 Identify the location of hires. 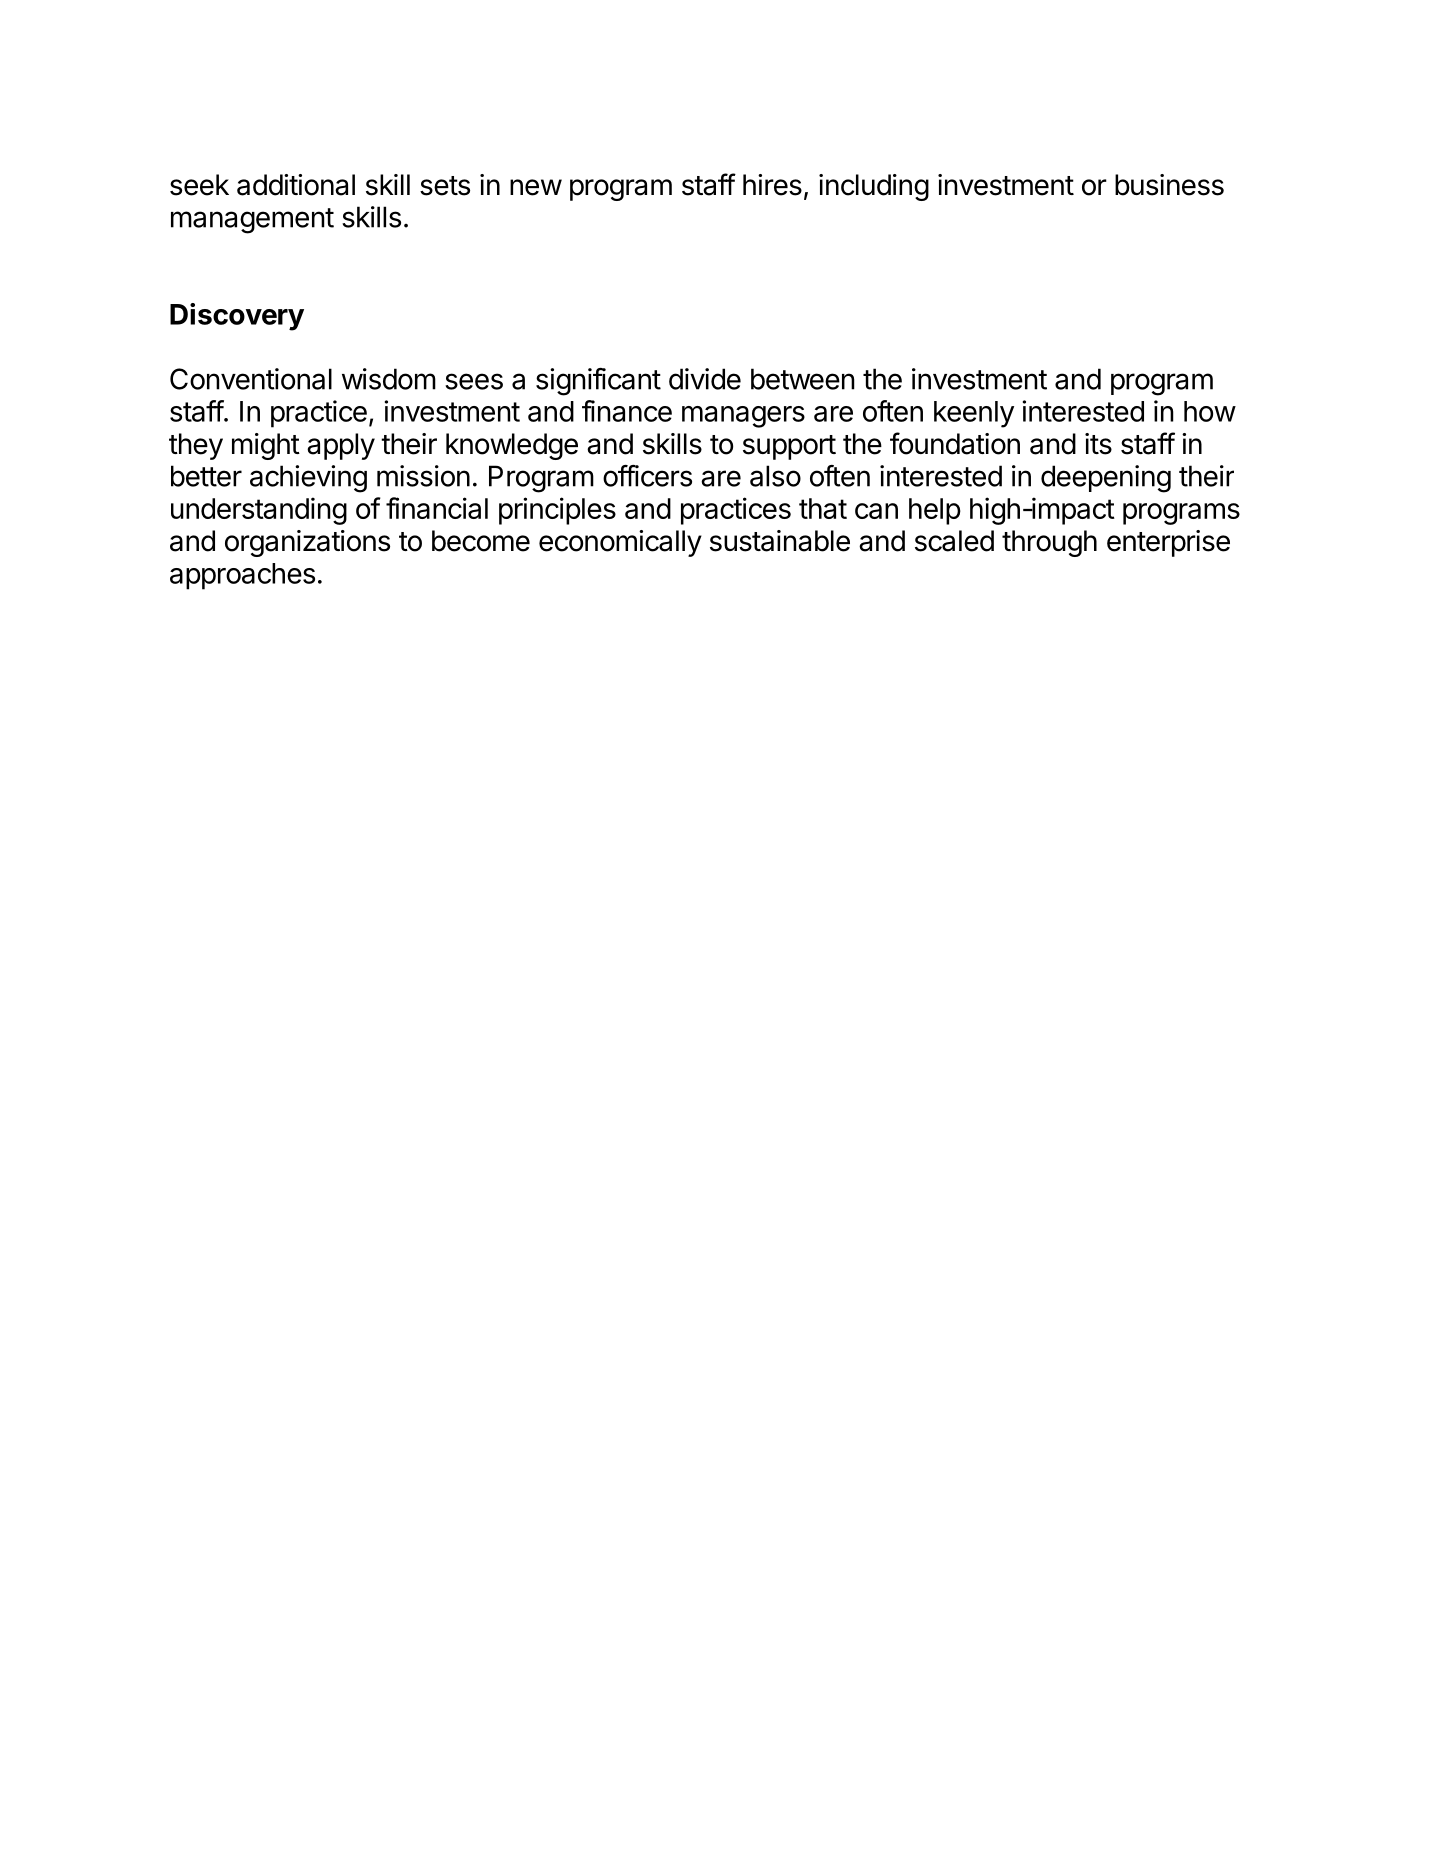
(772, 185).
